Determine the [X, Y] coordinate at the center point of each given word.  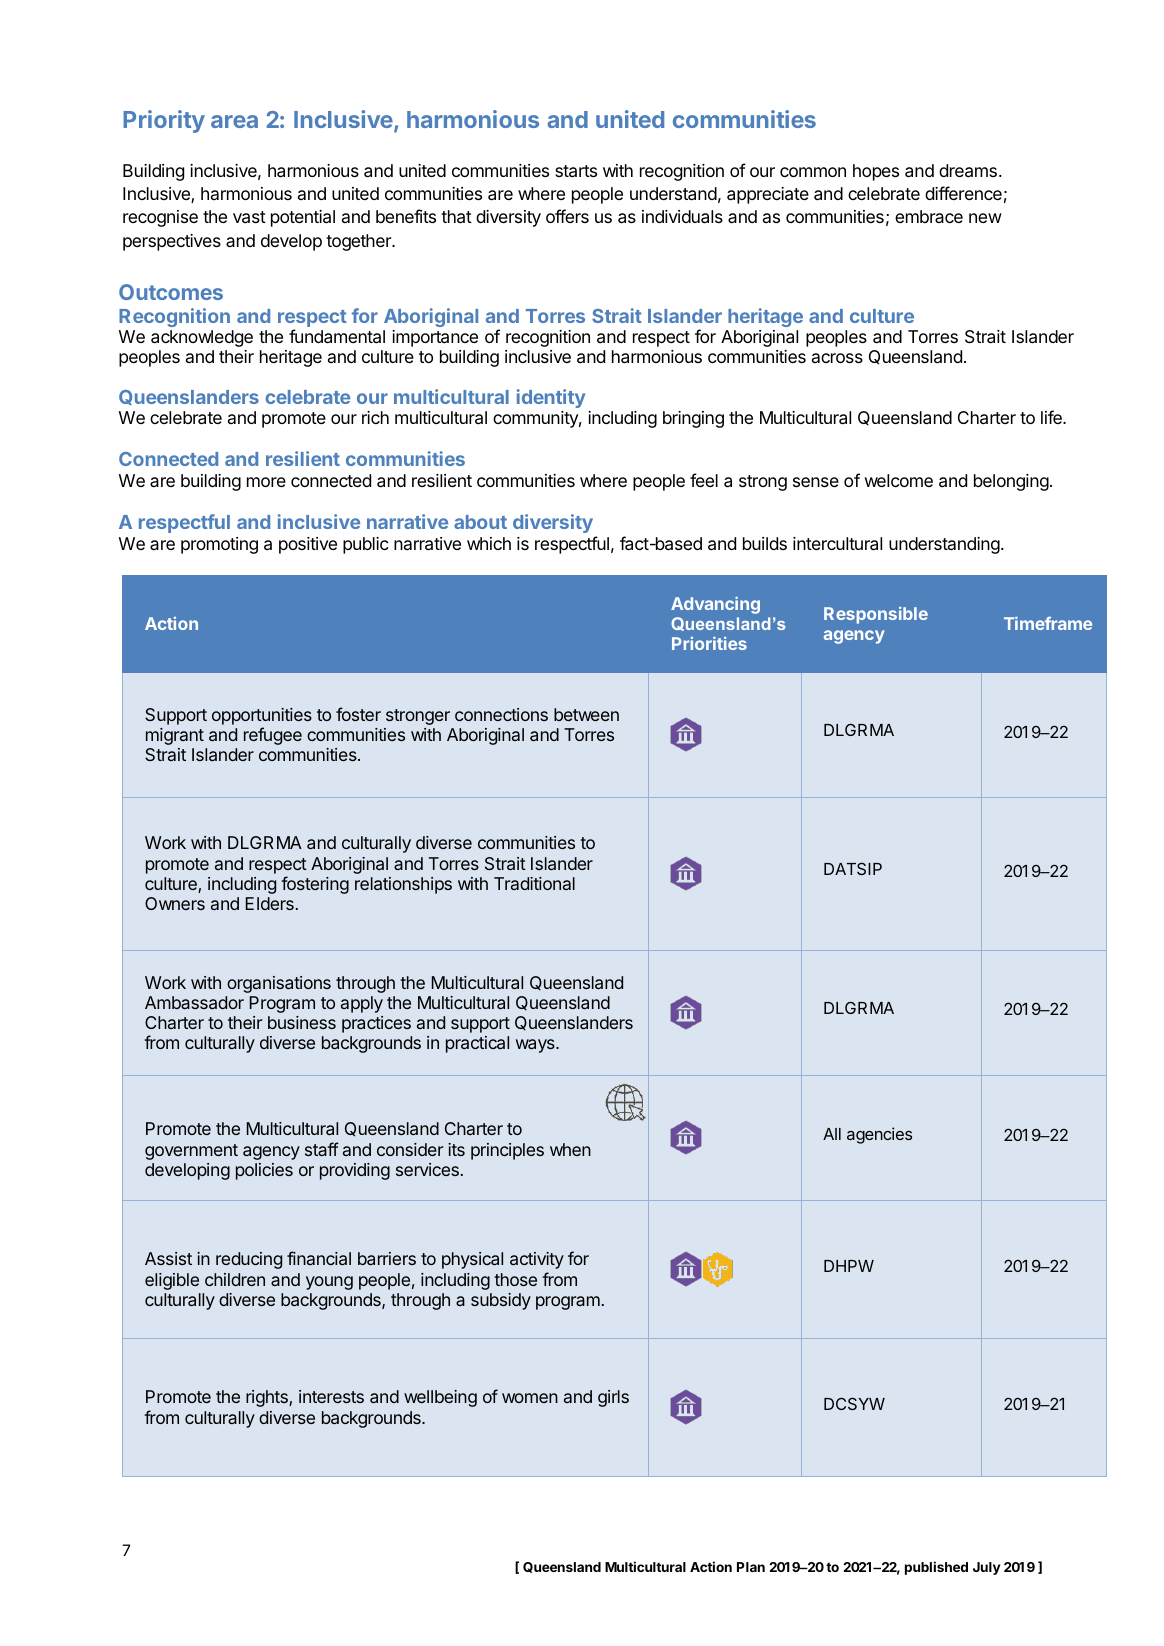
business [302, 1022]
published [936, 1568]
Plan [751, 1567]
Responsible [876, 615]
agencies [879, 1135]
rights [268, 1398]
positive [308, 545]
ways [536, 1046]
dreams [968, 171]
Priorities [709, 643]
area [234, 121]
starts [576, 171]
